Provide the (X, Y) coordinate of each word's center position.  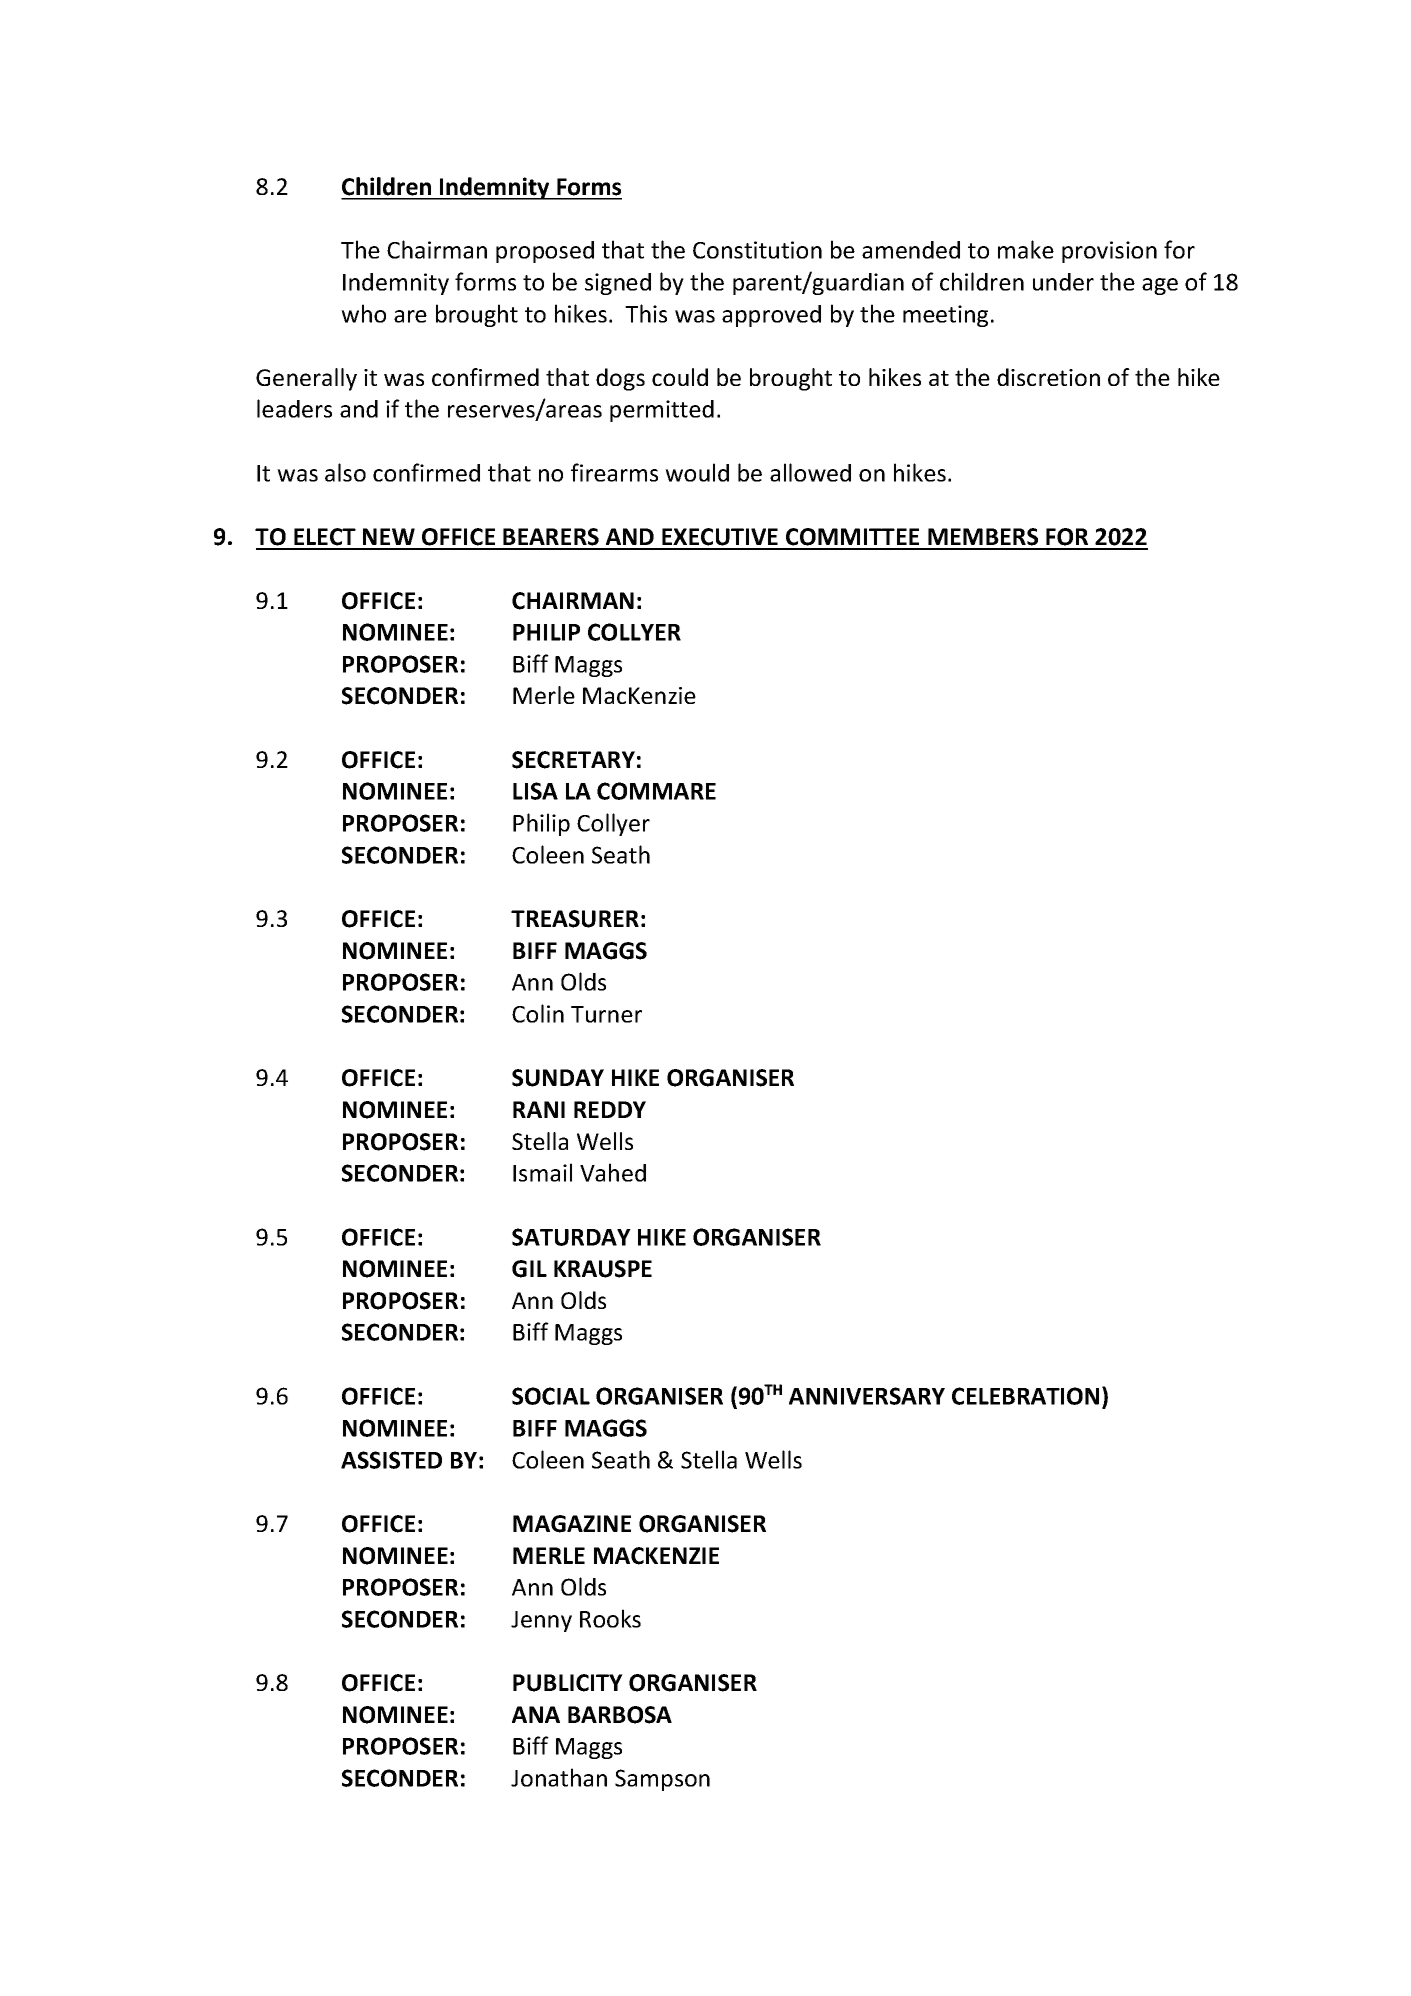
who (363, 313)
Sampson (662, 1780)
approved (771, 316)
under (1063, 282)
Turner (606, 1014)
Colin (538, 1013)
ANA (536, 1714)
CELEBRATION (1025, 1396)
